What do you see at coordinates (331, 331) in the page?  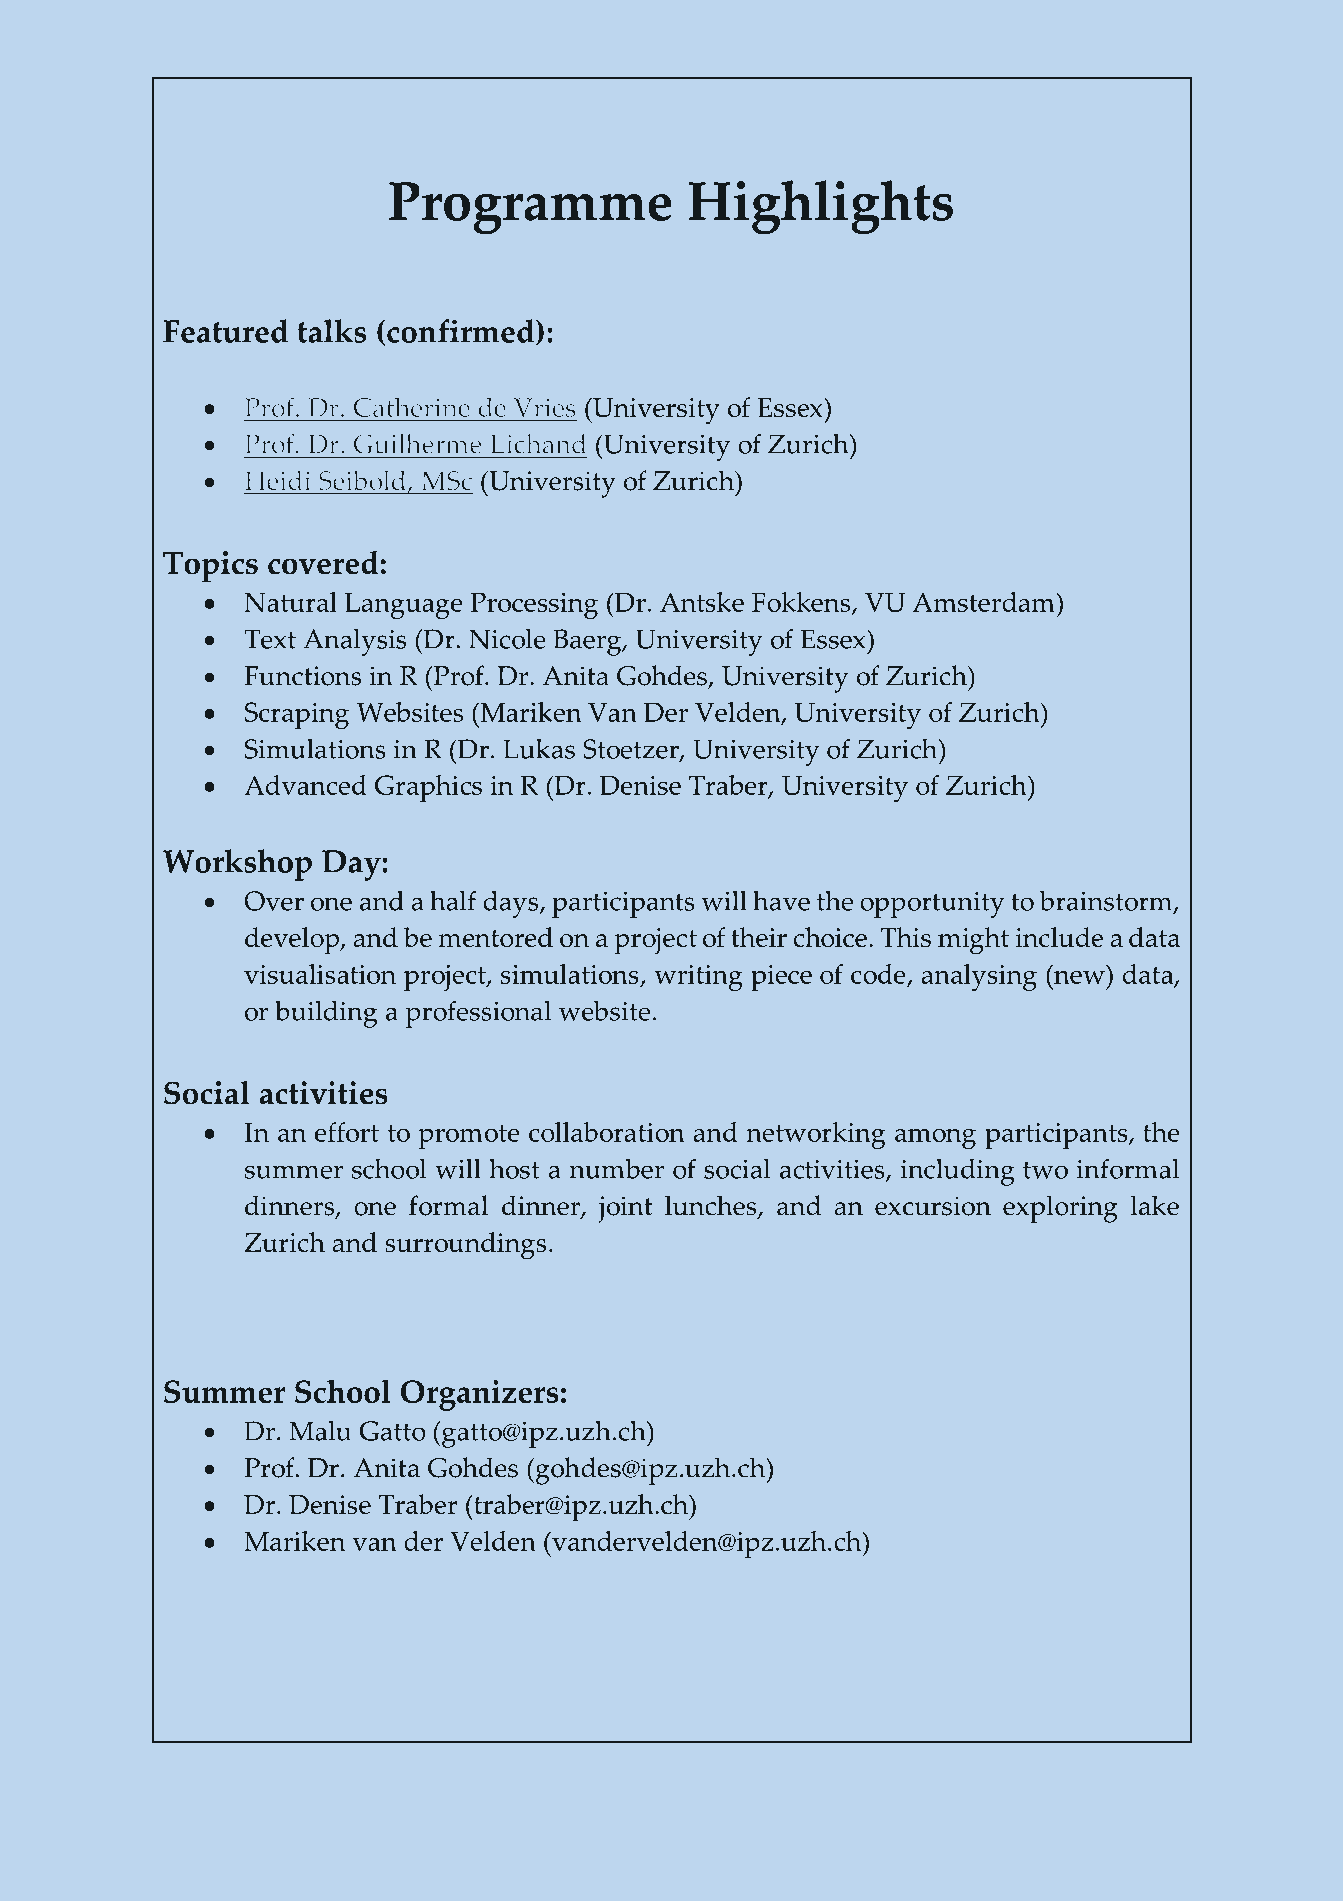 I see `talks` at bounding box center [331, 331].
